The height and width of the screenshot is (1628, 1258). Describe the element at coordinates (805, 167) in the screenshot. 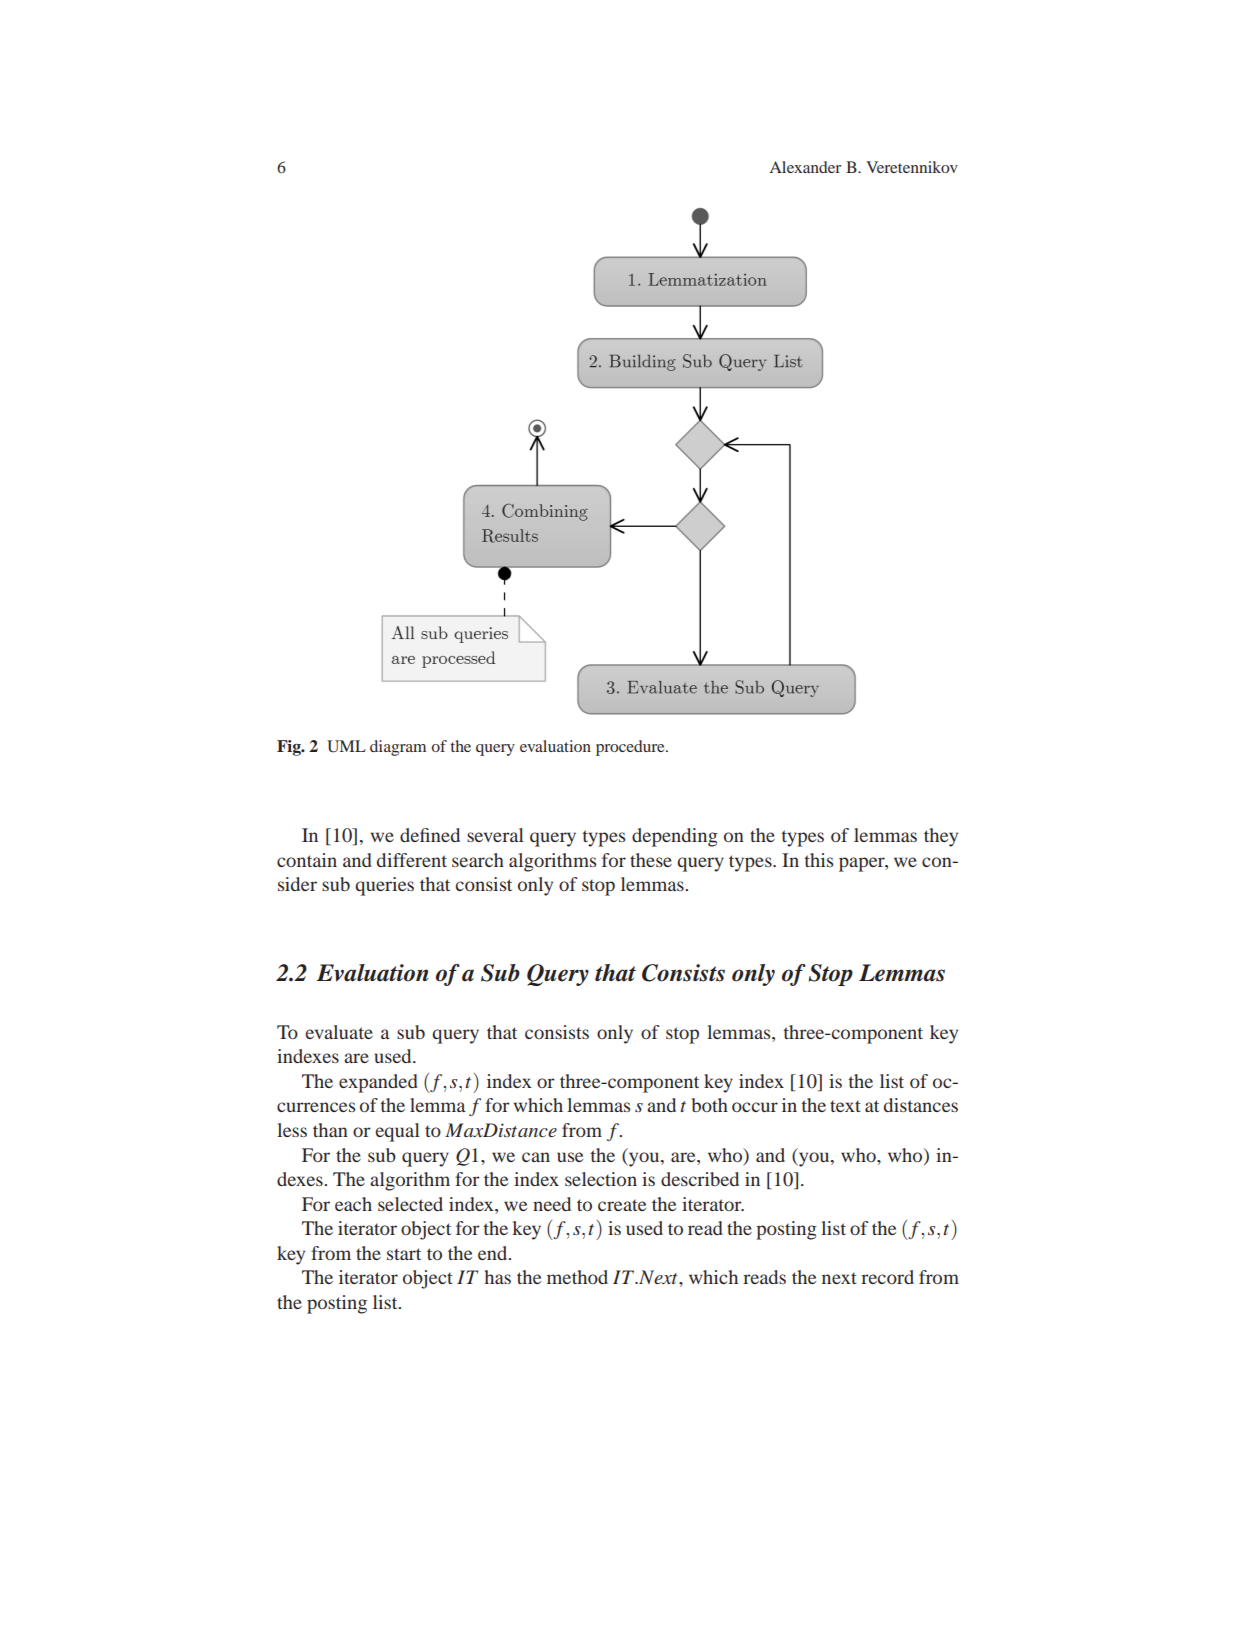

I see `Alexander` at that location.
